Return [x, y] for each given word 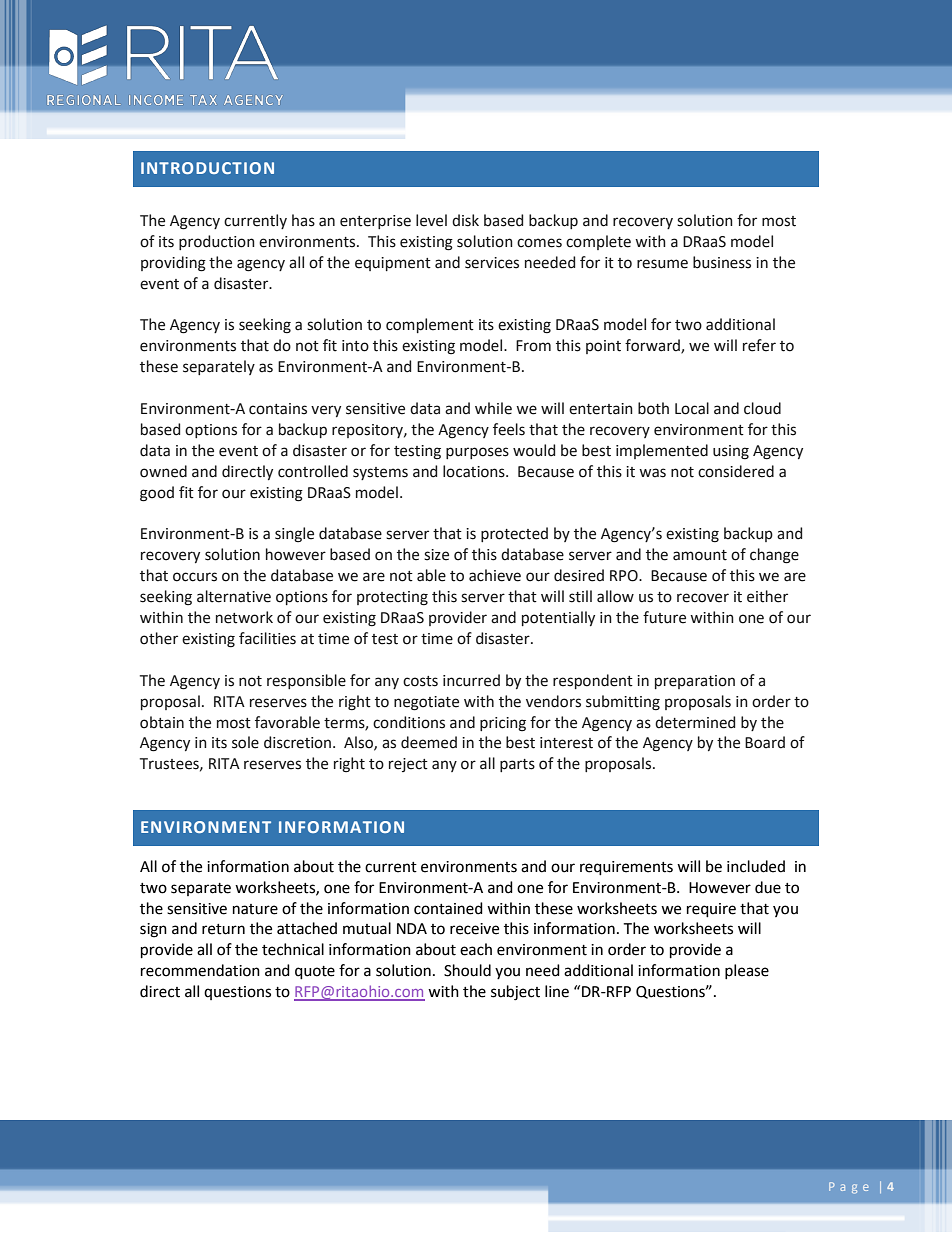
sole [245, 742]
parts [517, 765]
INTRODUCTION [207, 168]
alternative [234, 596]
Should [467, 970]
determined [695, 722]
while [493, 408]
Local [692, 408]
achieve [495, 575]
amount [700, 555]
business [722, 262]
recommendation [200, 970]
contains [278, 409]
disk [465, 220]
